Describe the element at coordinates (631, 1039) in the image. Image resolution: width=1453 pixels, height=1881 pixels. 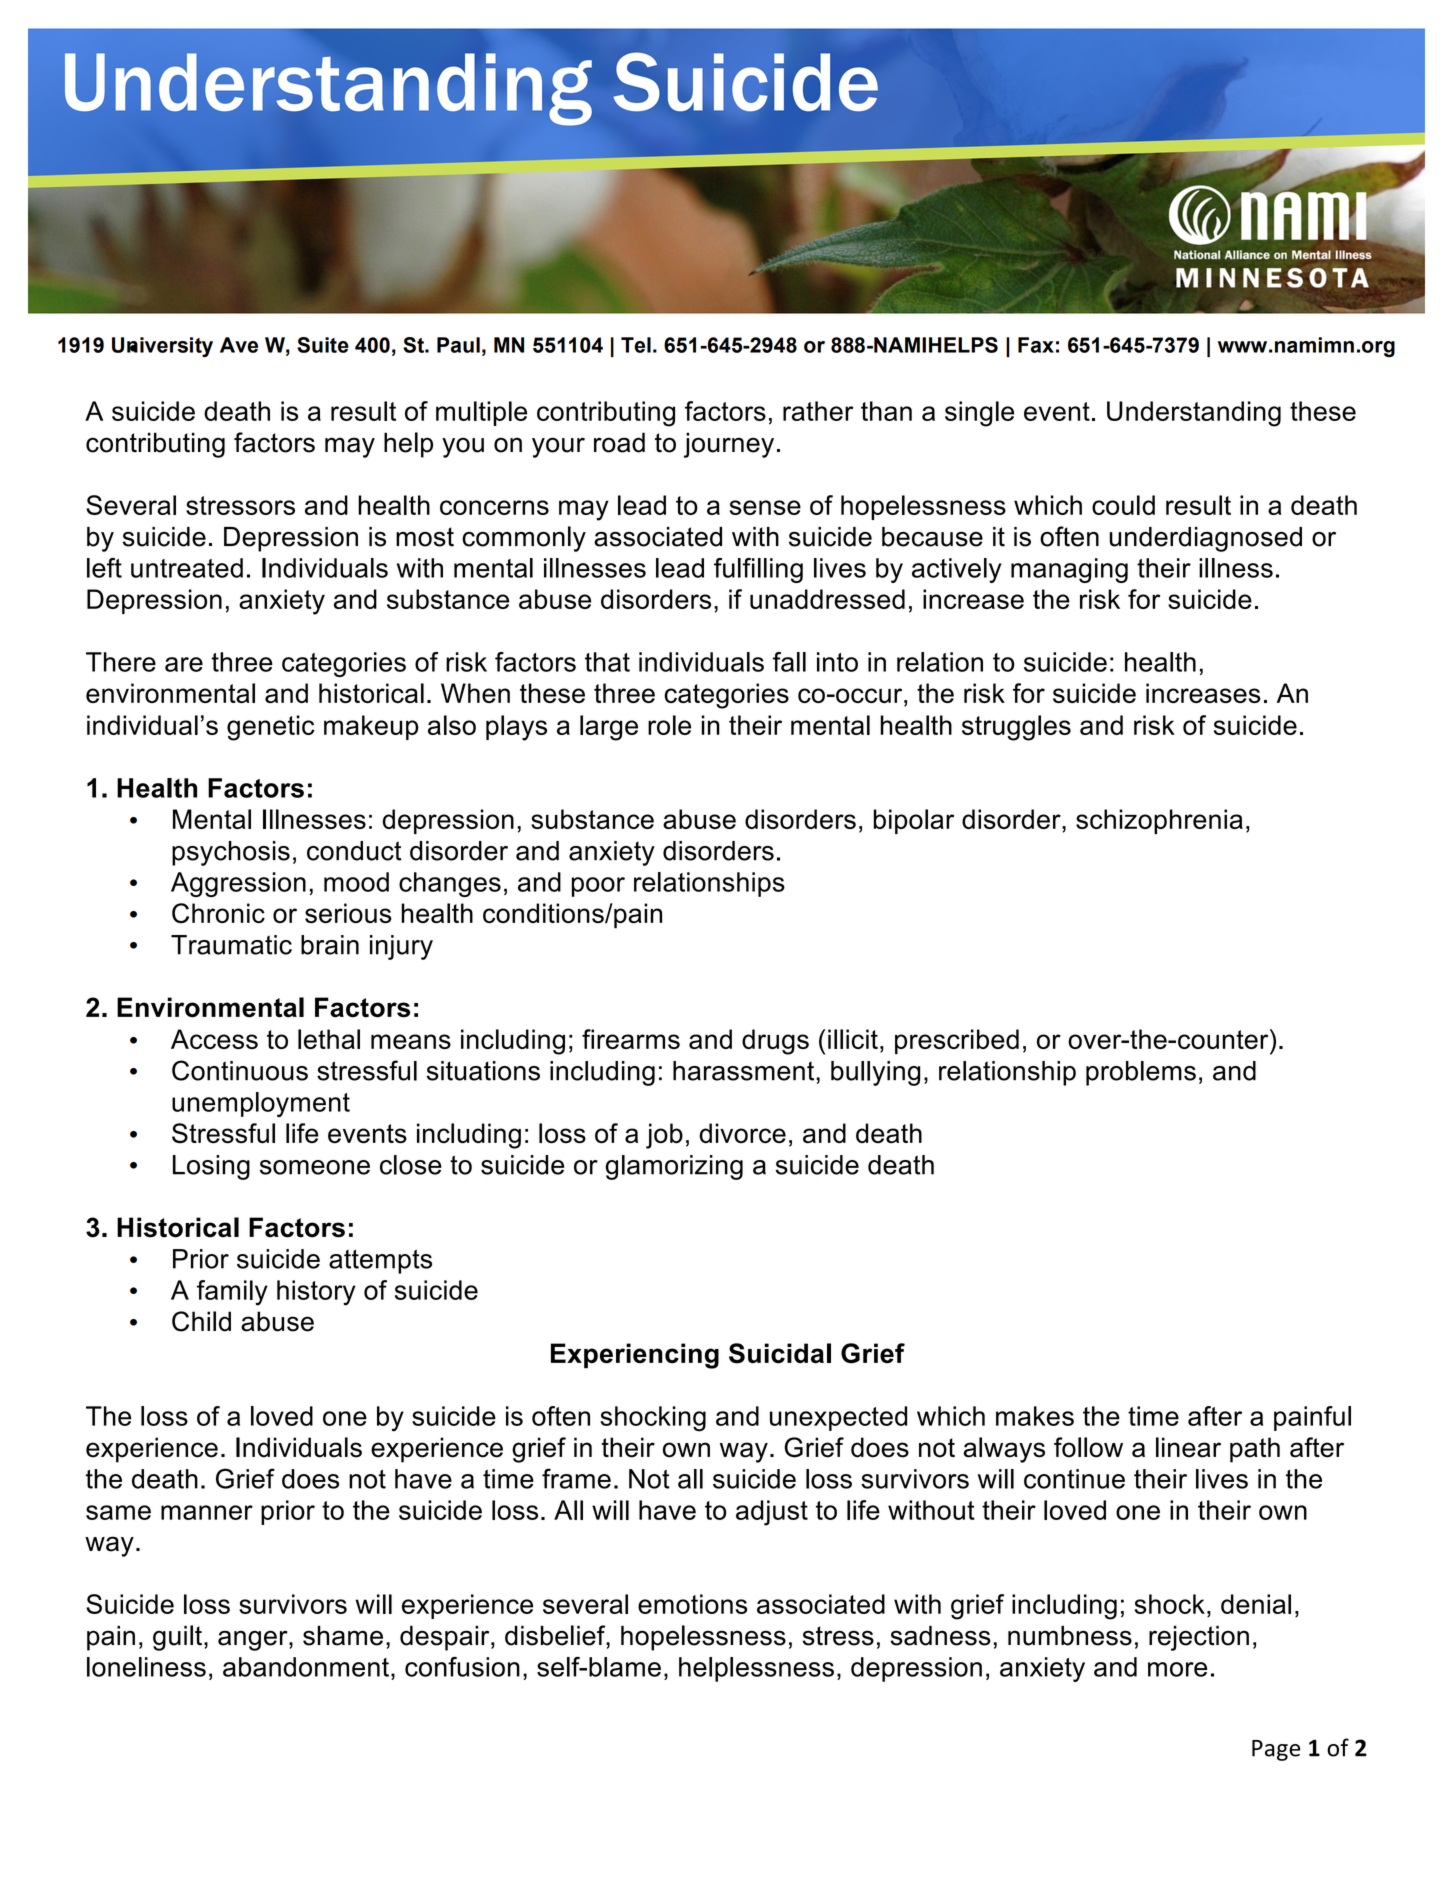
I see `firearms` at that location.
